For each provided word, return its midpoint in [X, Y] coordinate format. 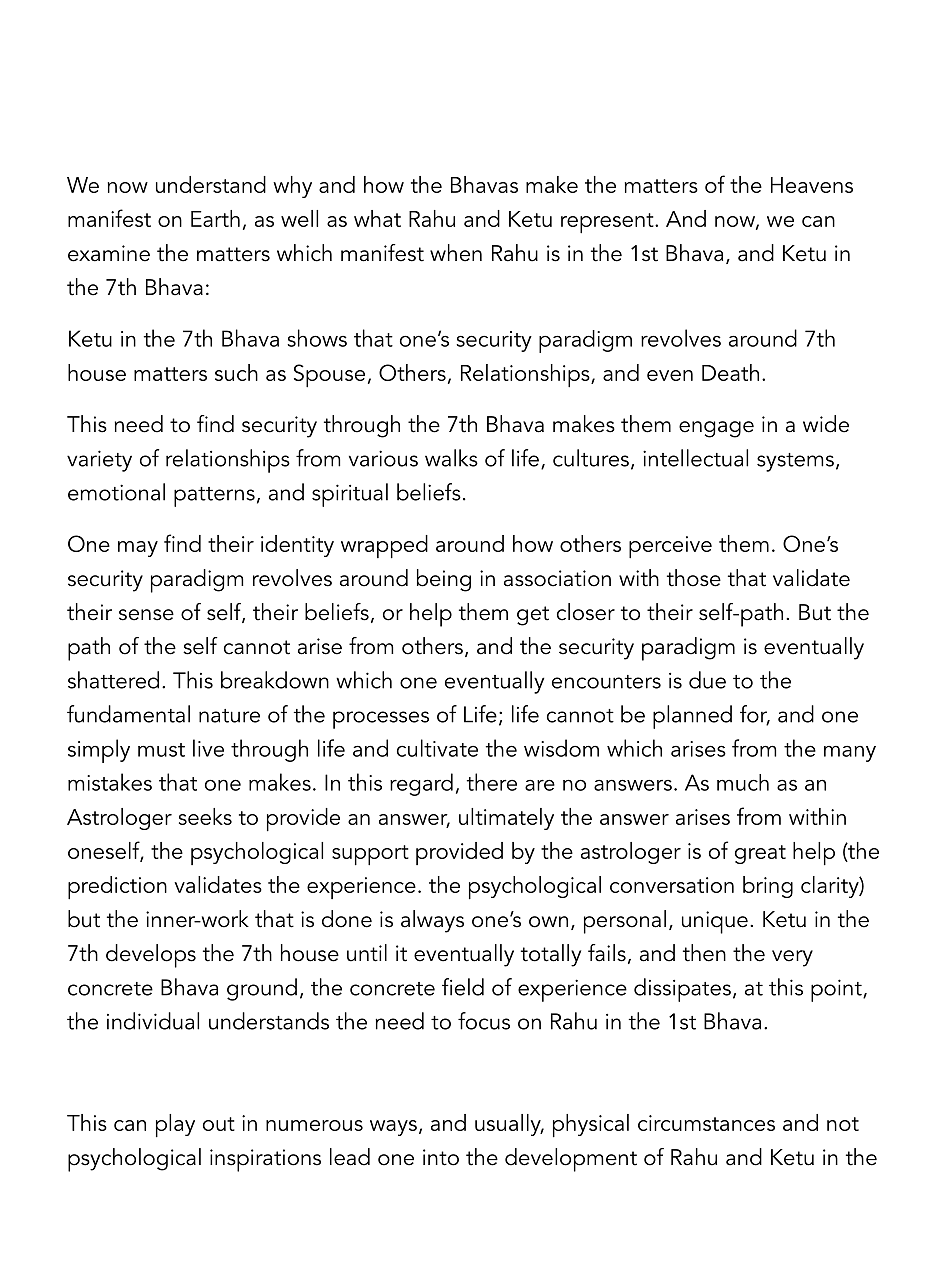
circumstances [706, 1123]
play [175, 1125]
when [456, 253]
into [441, 1157]
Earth [215, 218]
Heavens [812, 185]
